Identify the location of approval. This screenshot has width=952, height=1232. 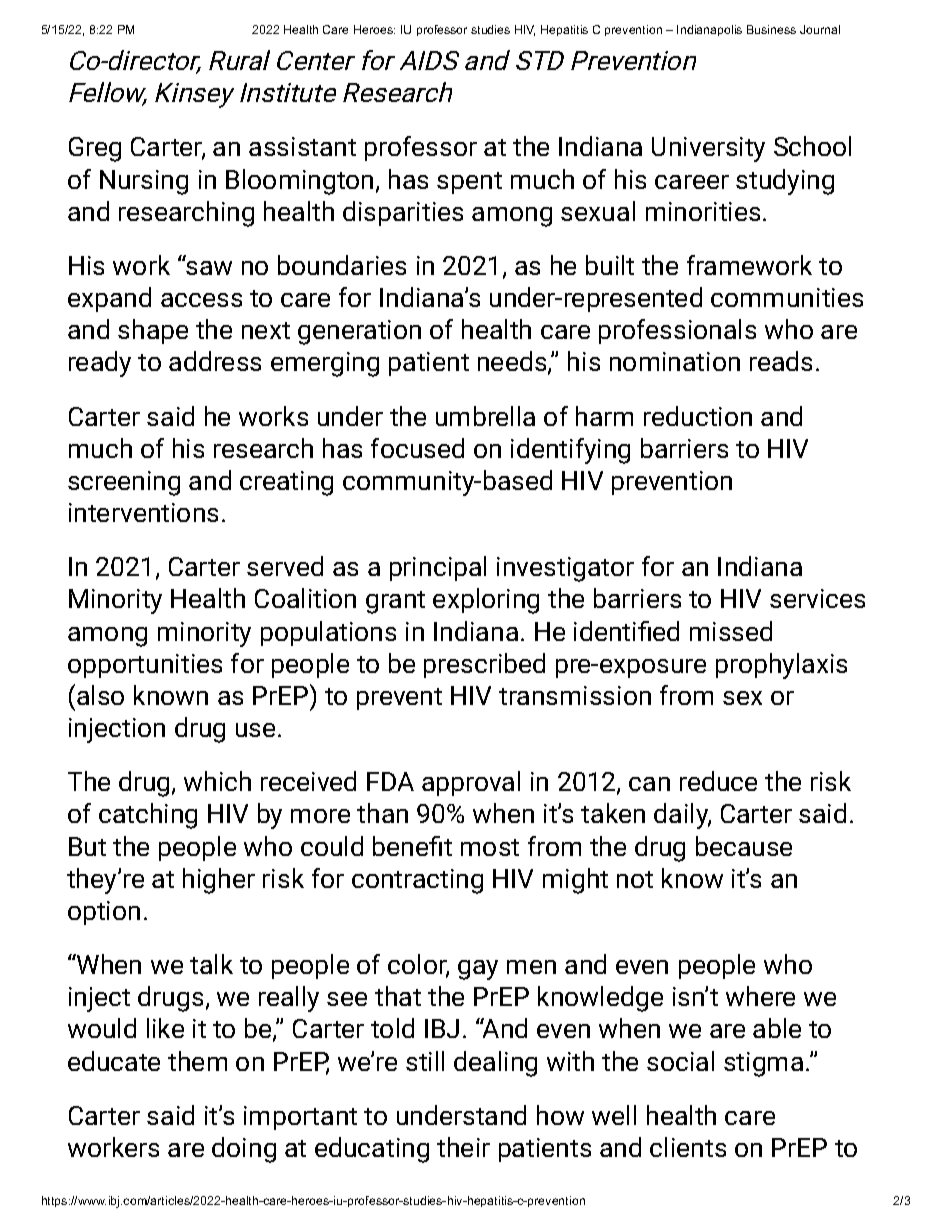
(471, 783).
